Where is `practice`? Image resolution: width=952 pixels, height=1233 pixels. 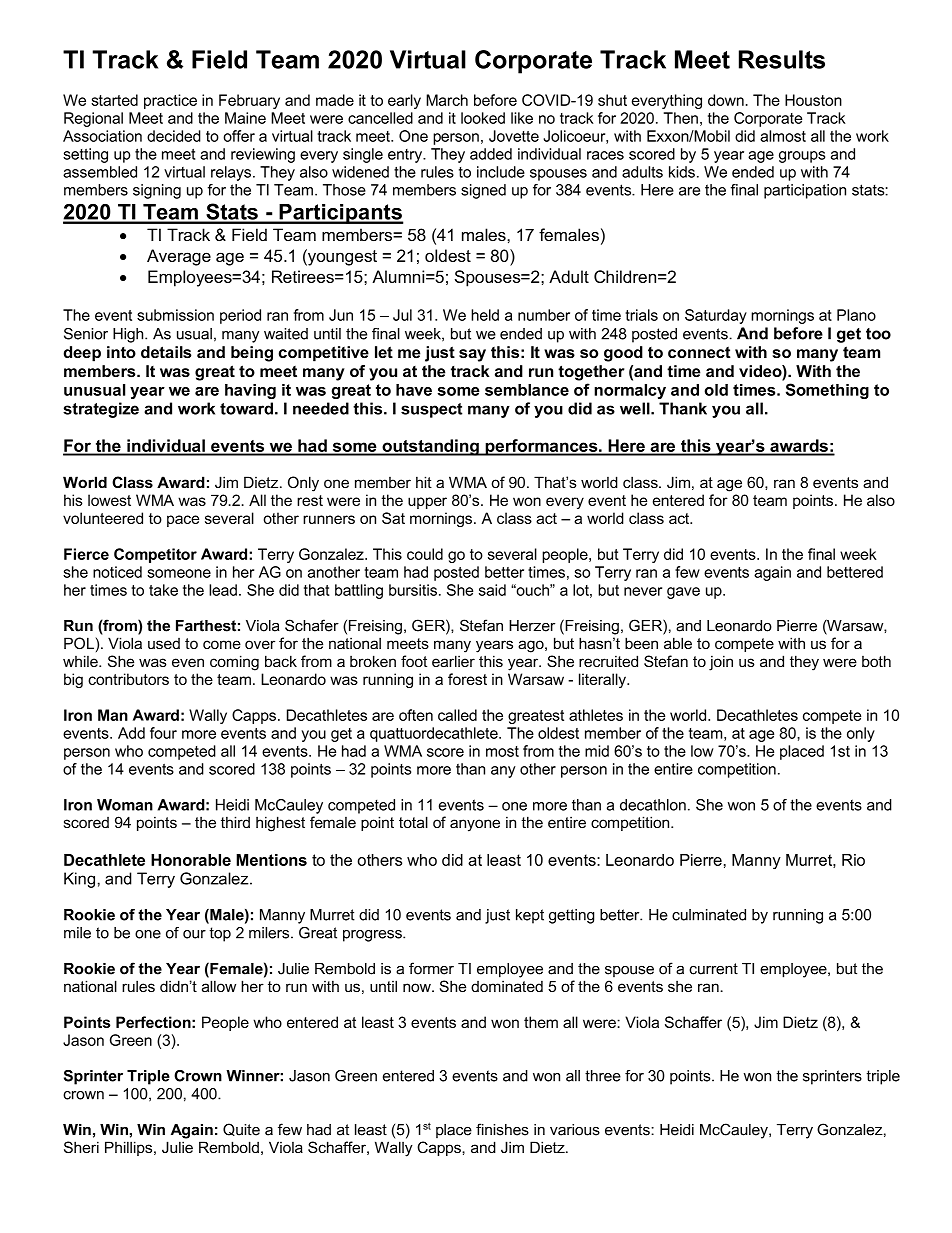
practice is located at coordinates (170, 101).
